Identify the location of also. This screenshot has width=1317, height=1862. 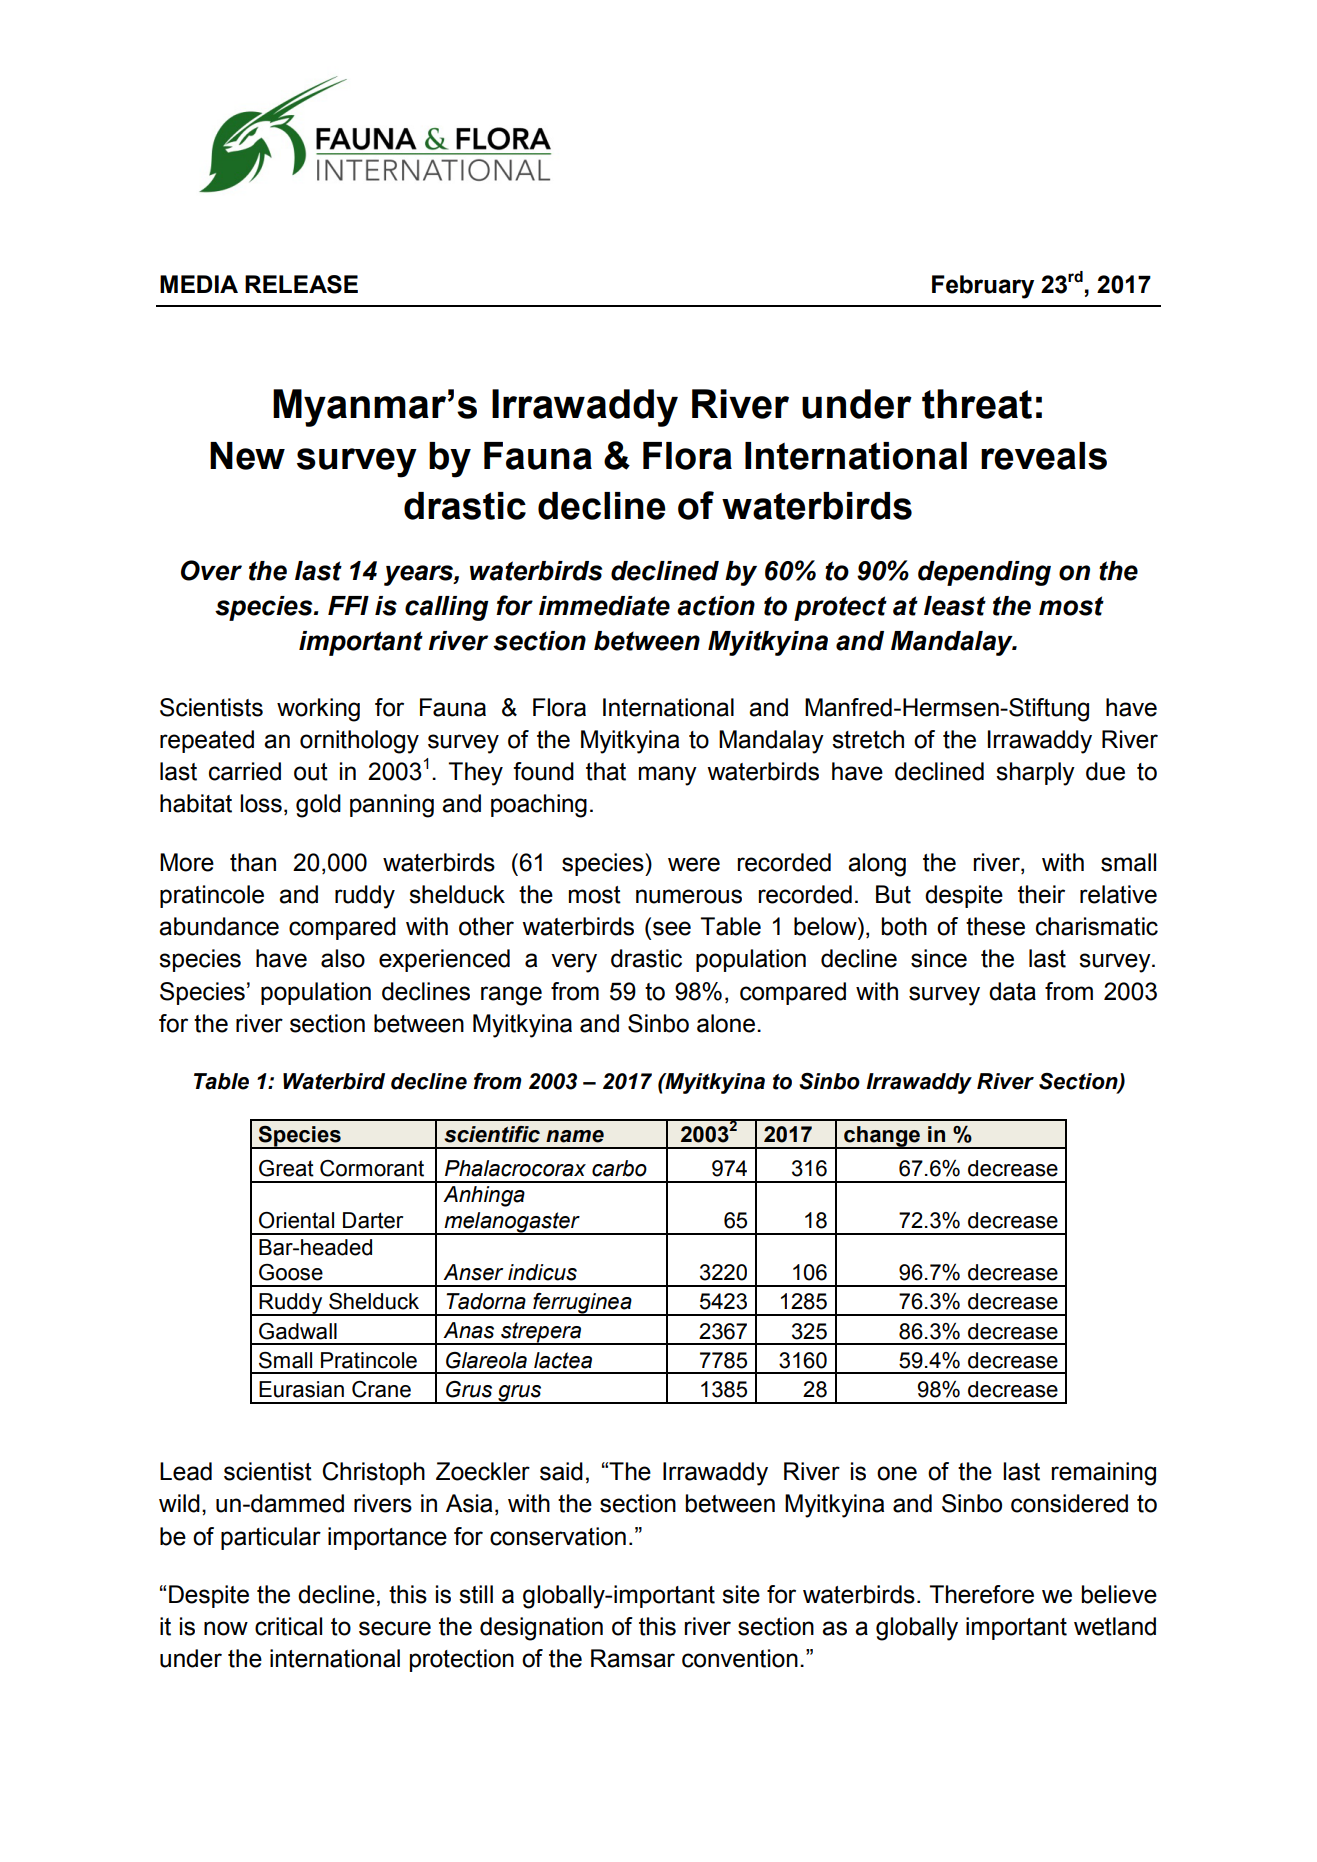
(343, 958).
